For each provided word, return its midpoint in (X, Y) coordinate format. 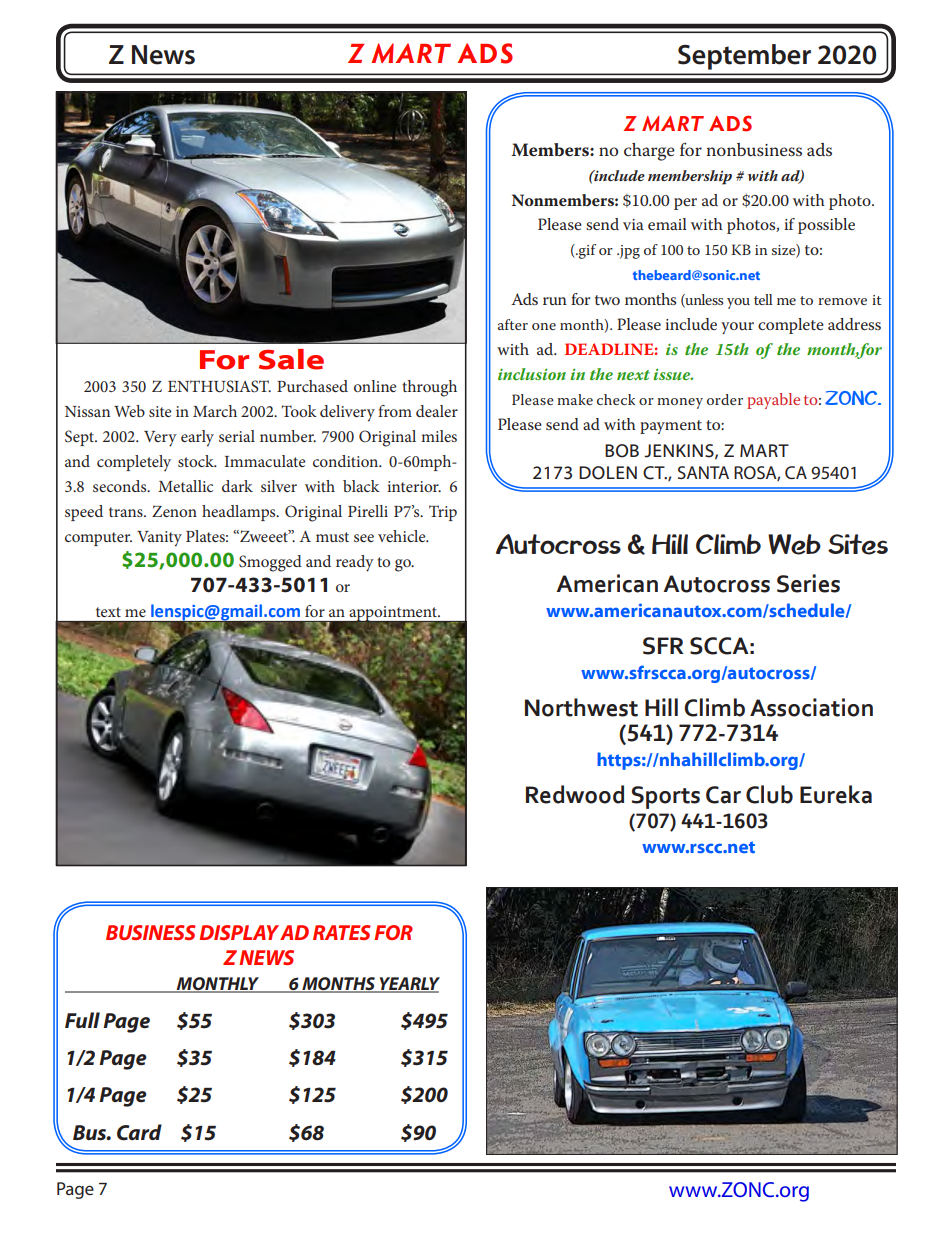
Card (139, 1132)
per (685, 204)
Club (769, 794)
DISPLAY (239, 932)
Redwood (575, 794)
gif (586, 251)
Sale (291, 359)
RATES (342, 932)
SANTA (703, 472)
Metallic (185, 486)
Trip (443, 513)
